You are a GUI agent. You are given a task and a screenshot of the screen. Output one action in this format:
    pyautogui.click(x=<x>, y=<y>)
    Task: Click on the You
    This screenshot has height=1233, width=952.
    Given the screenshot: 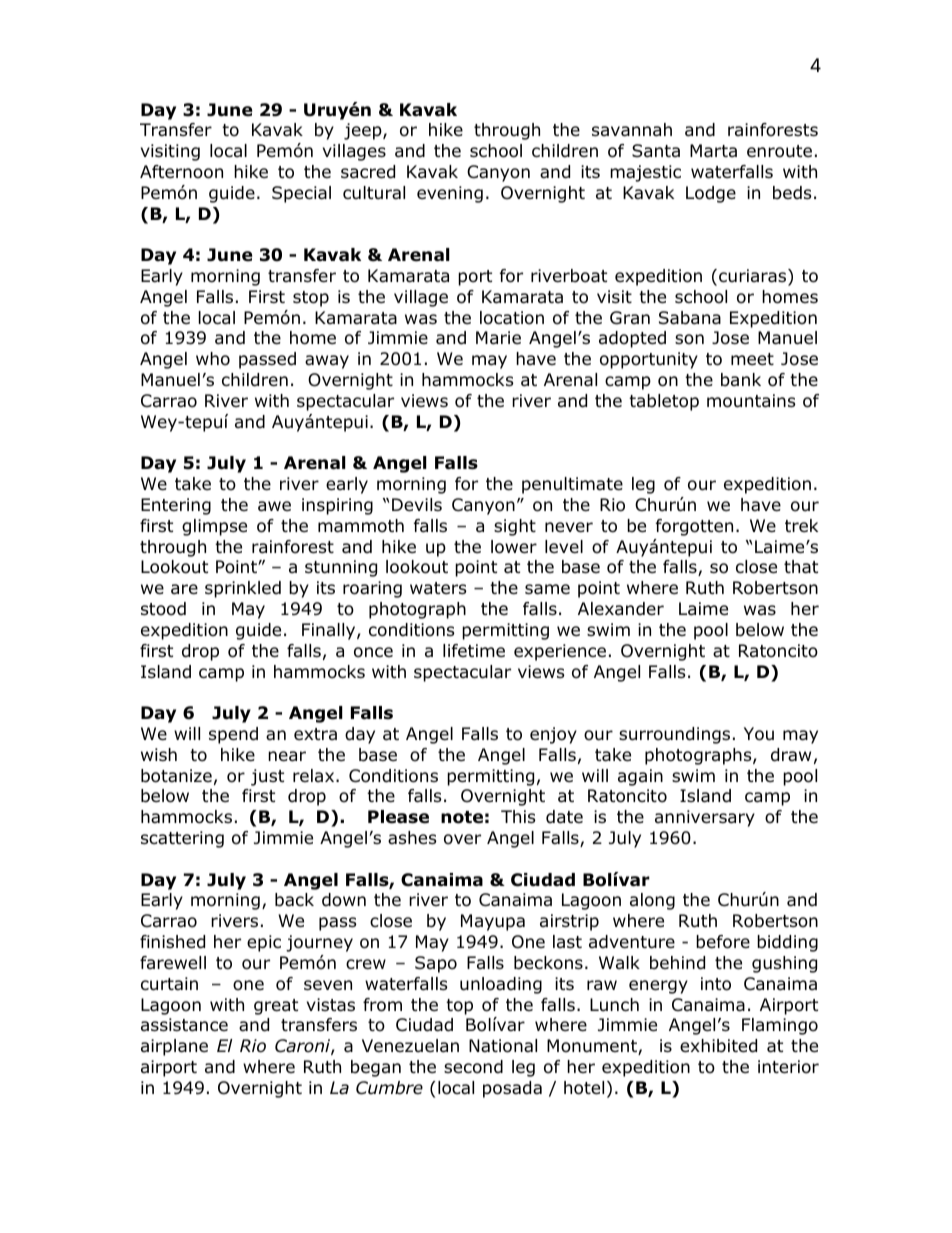 What is the action you would take?
    pyautogui.click(x=759, y=734)
